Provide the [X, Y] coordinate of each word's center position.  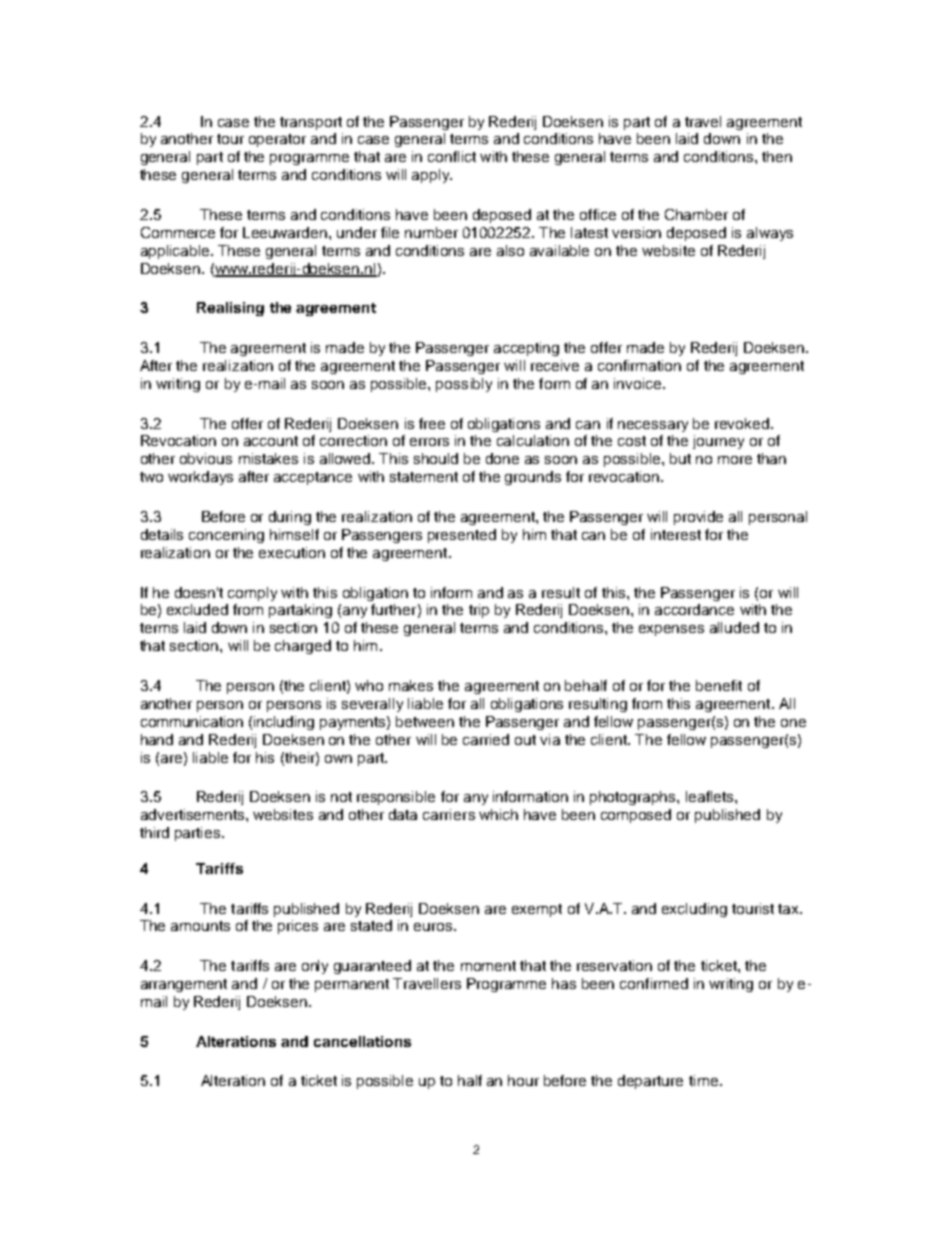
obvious [206, 458]
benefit [719, 685]
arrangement [184, 985]
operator [277, 140]
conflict [452, 156]
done [502, 458]
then [777, 156]
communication [192, 721]
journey [718, 442]
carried [486, 739]
